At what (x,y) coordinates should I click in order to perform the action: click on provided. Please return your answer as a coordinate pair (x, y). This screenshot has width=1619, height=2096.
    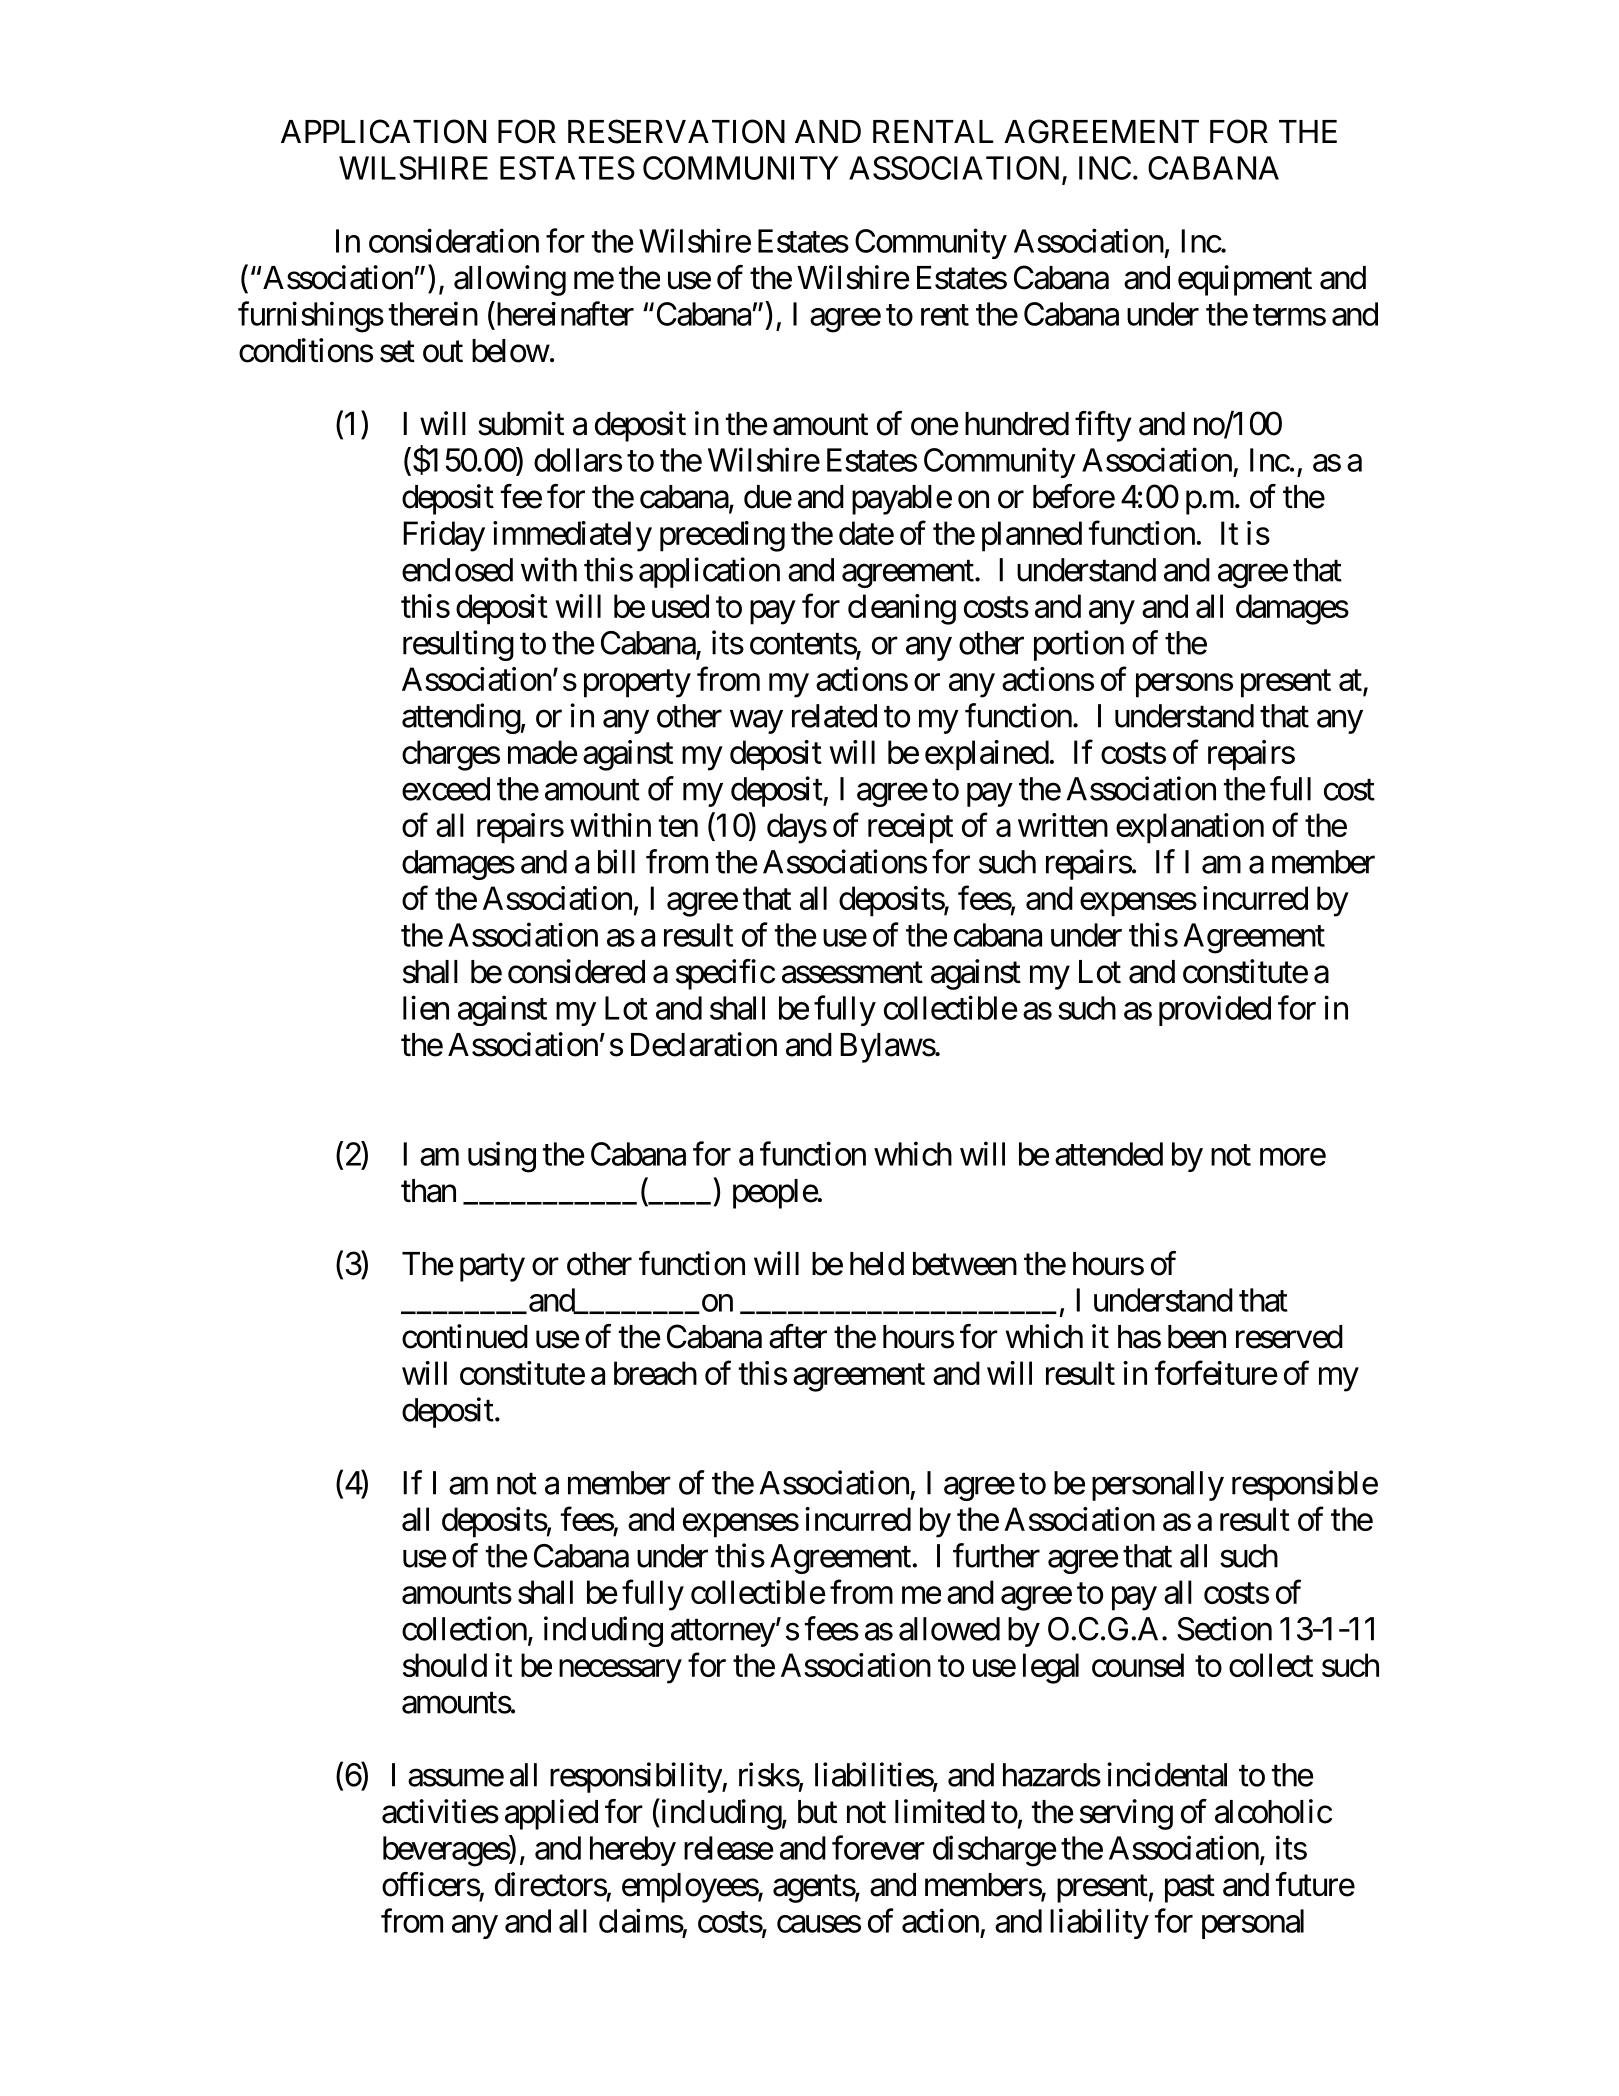
    Looking at the image, I should click on (1215, 1010).
